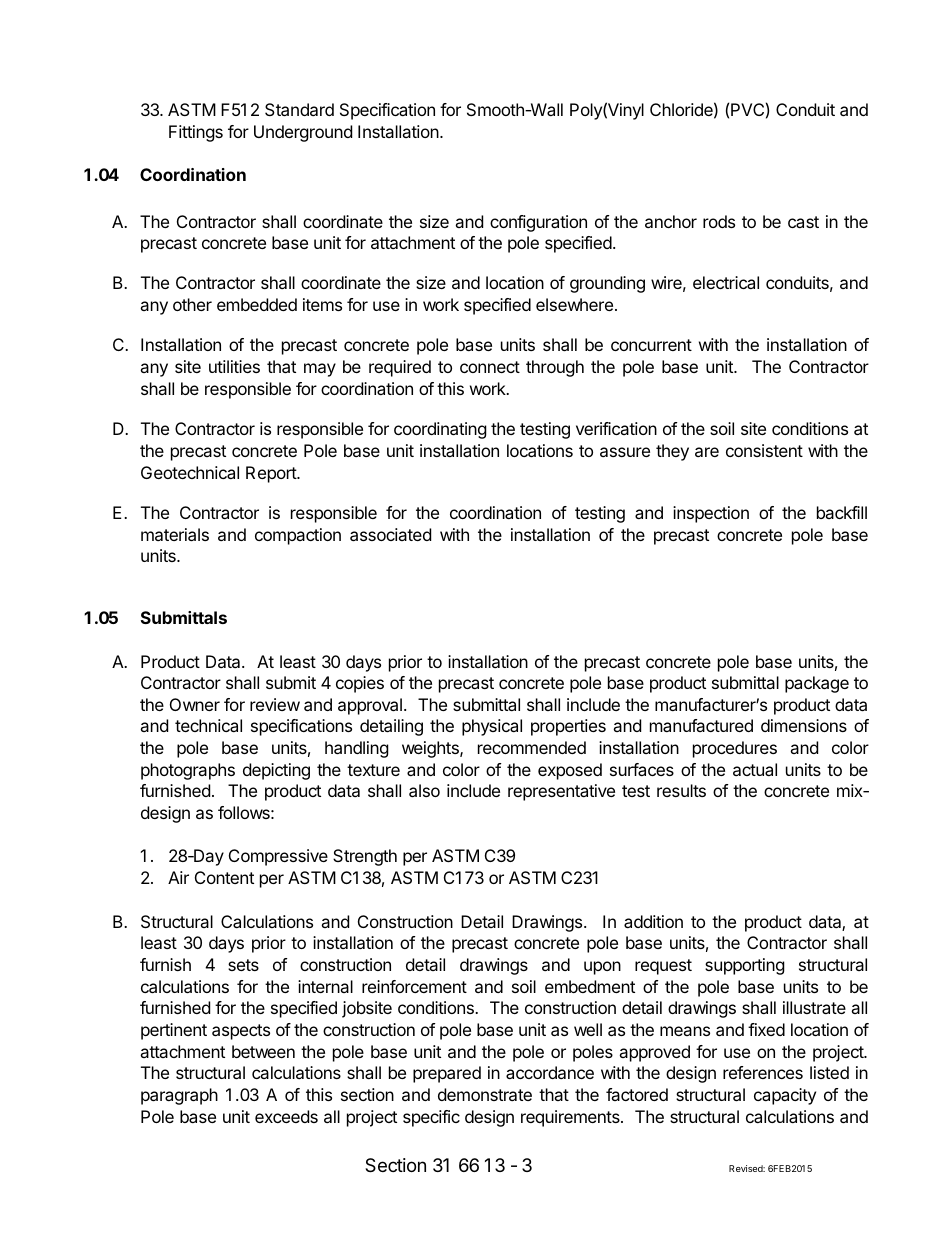 This screenshot has width=952, height=1233. Describe the element at coordinates (719, 221) in the screenshot. I see `rods` at that location.
